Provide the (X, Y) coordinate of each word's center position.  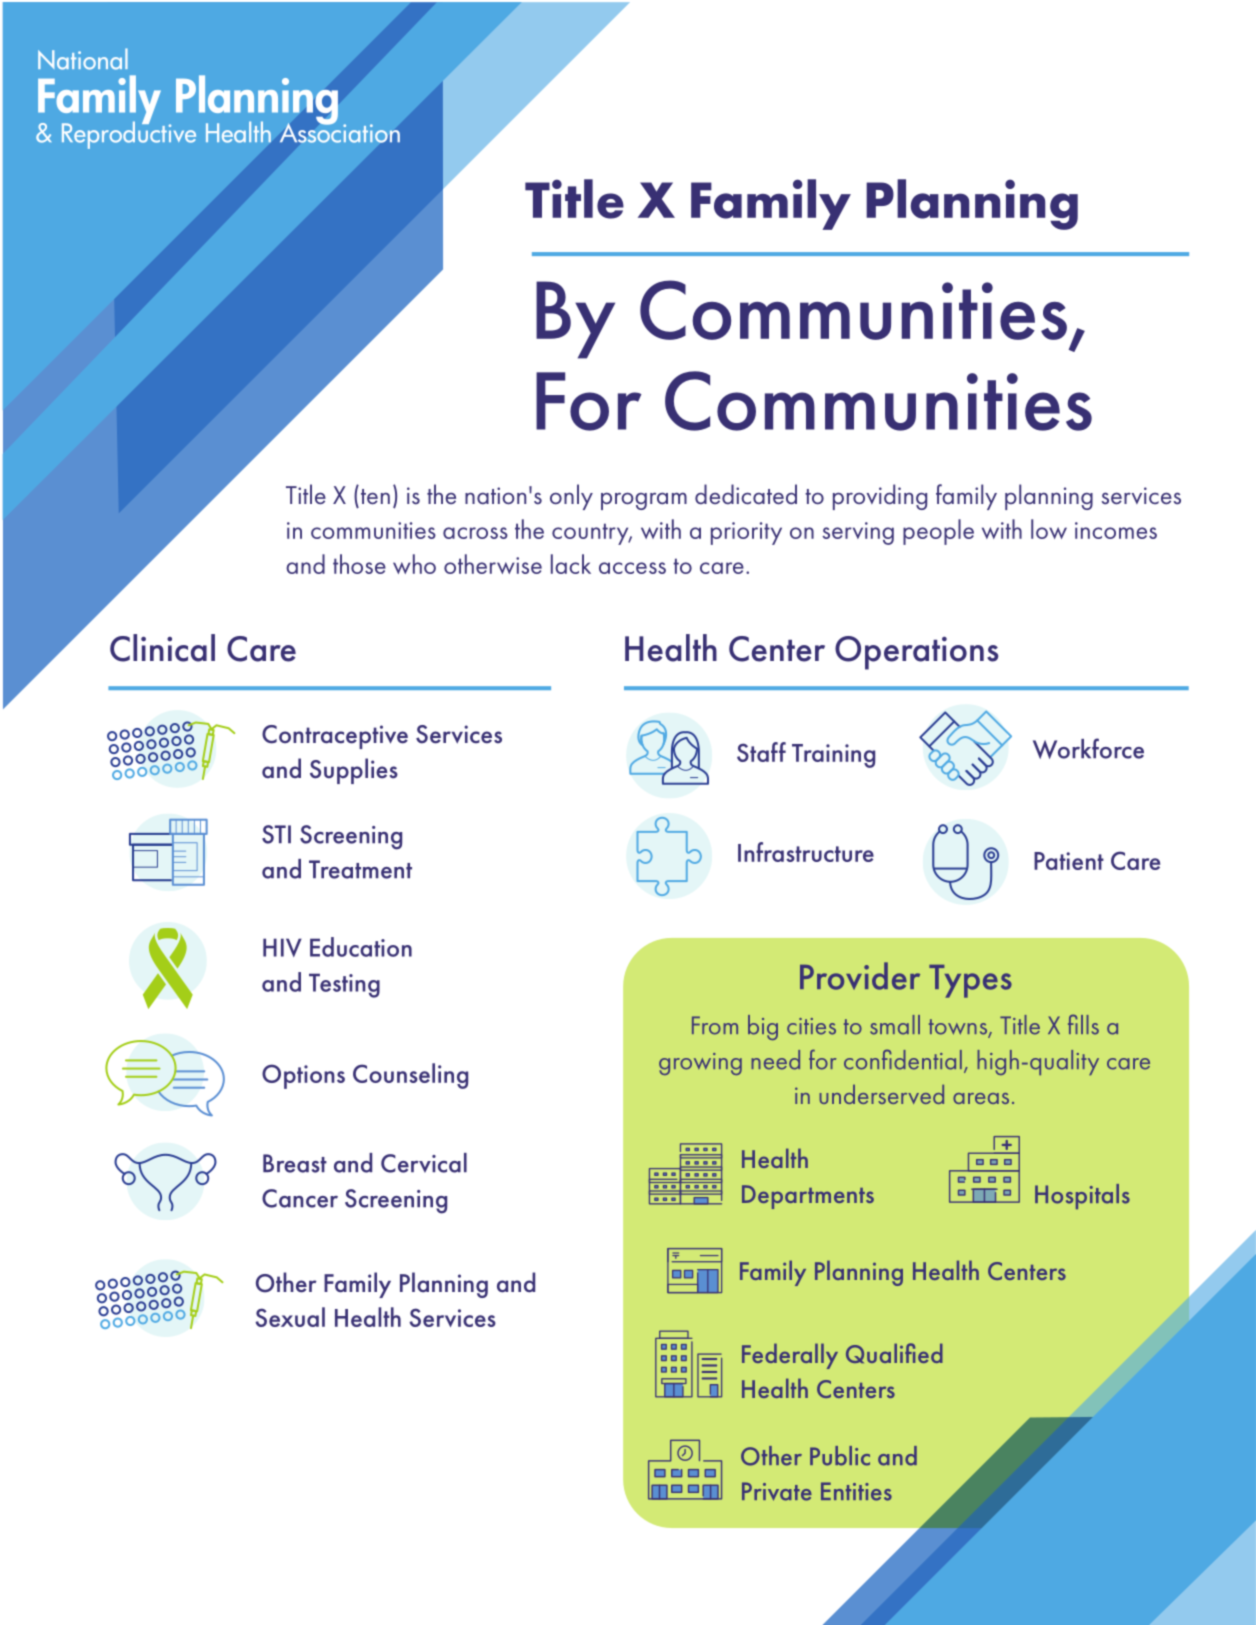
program (644, 501)
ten (375, 497)
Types (970, 981)
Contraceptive (335, 737)
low (1049, 529)
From (715, 1025)
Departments (808, 1197)
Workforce (1088, 748)
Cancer (300, 1198)
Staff (761, 752)
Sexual (290, 1317)
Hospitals (1082, 1196)
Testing (344, 985)
